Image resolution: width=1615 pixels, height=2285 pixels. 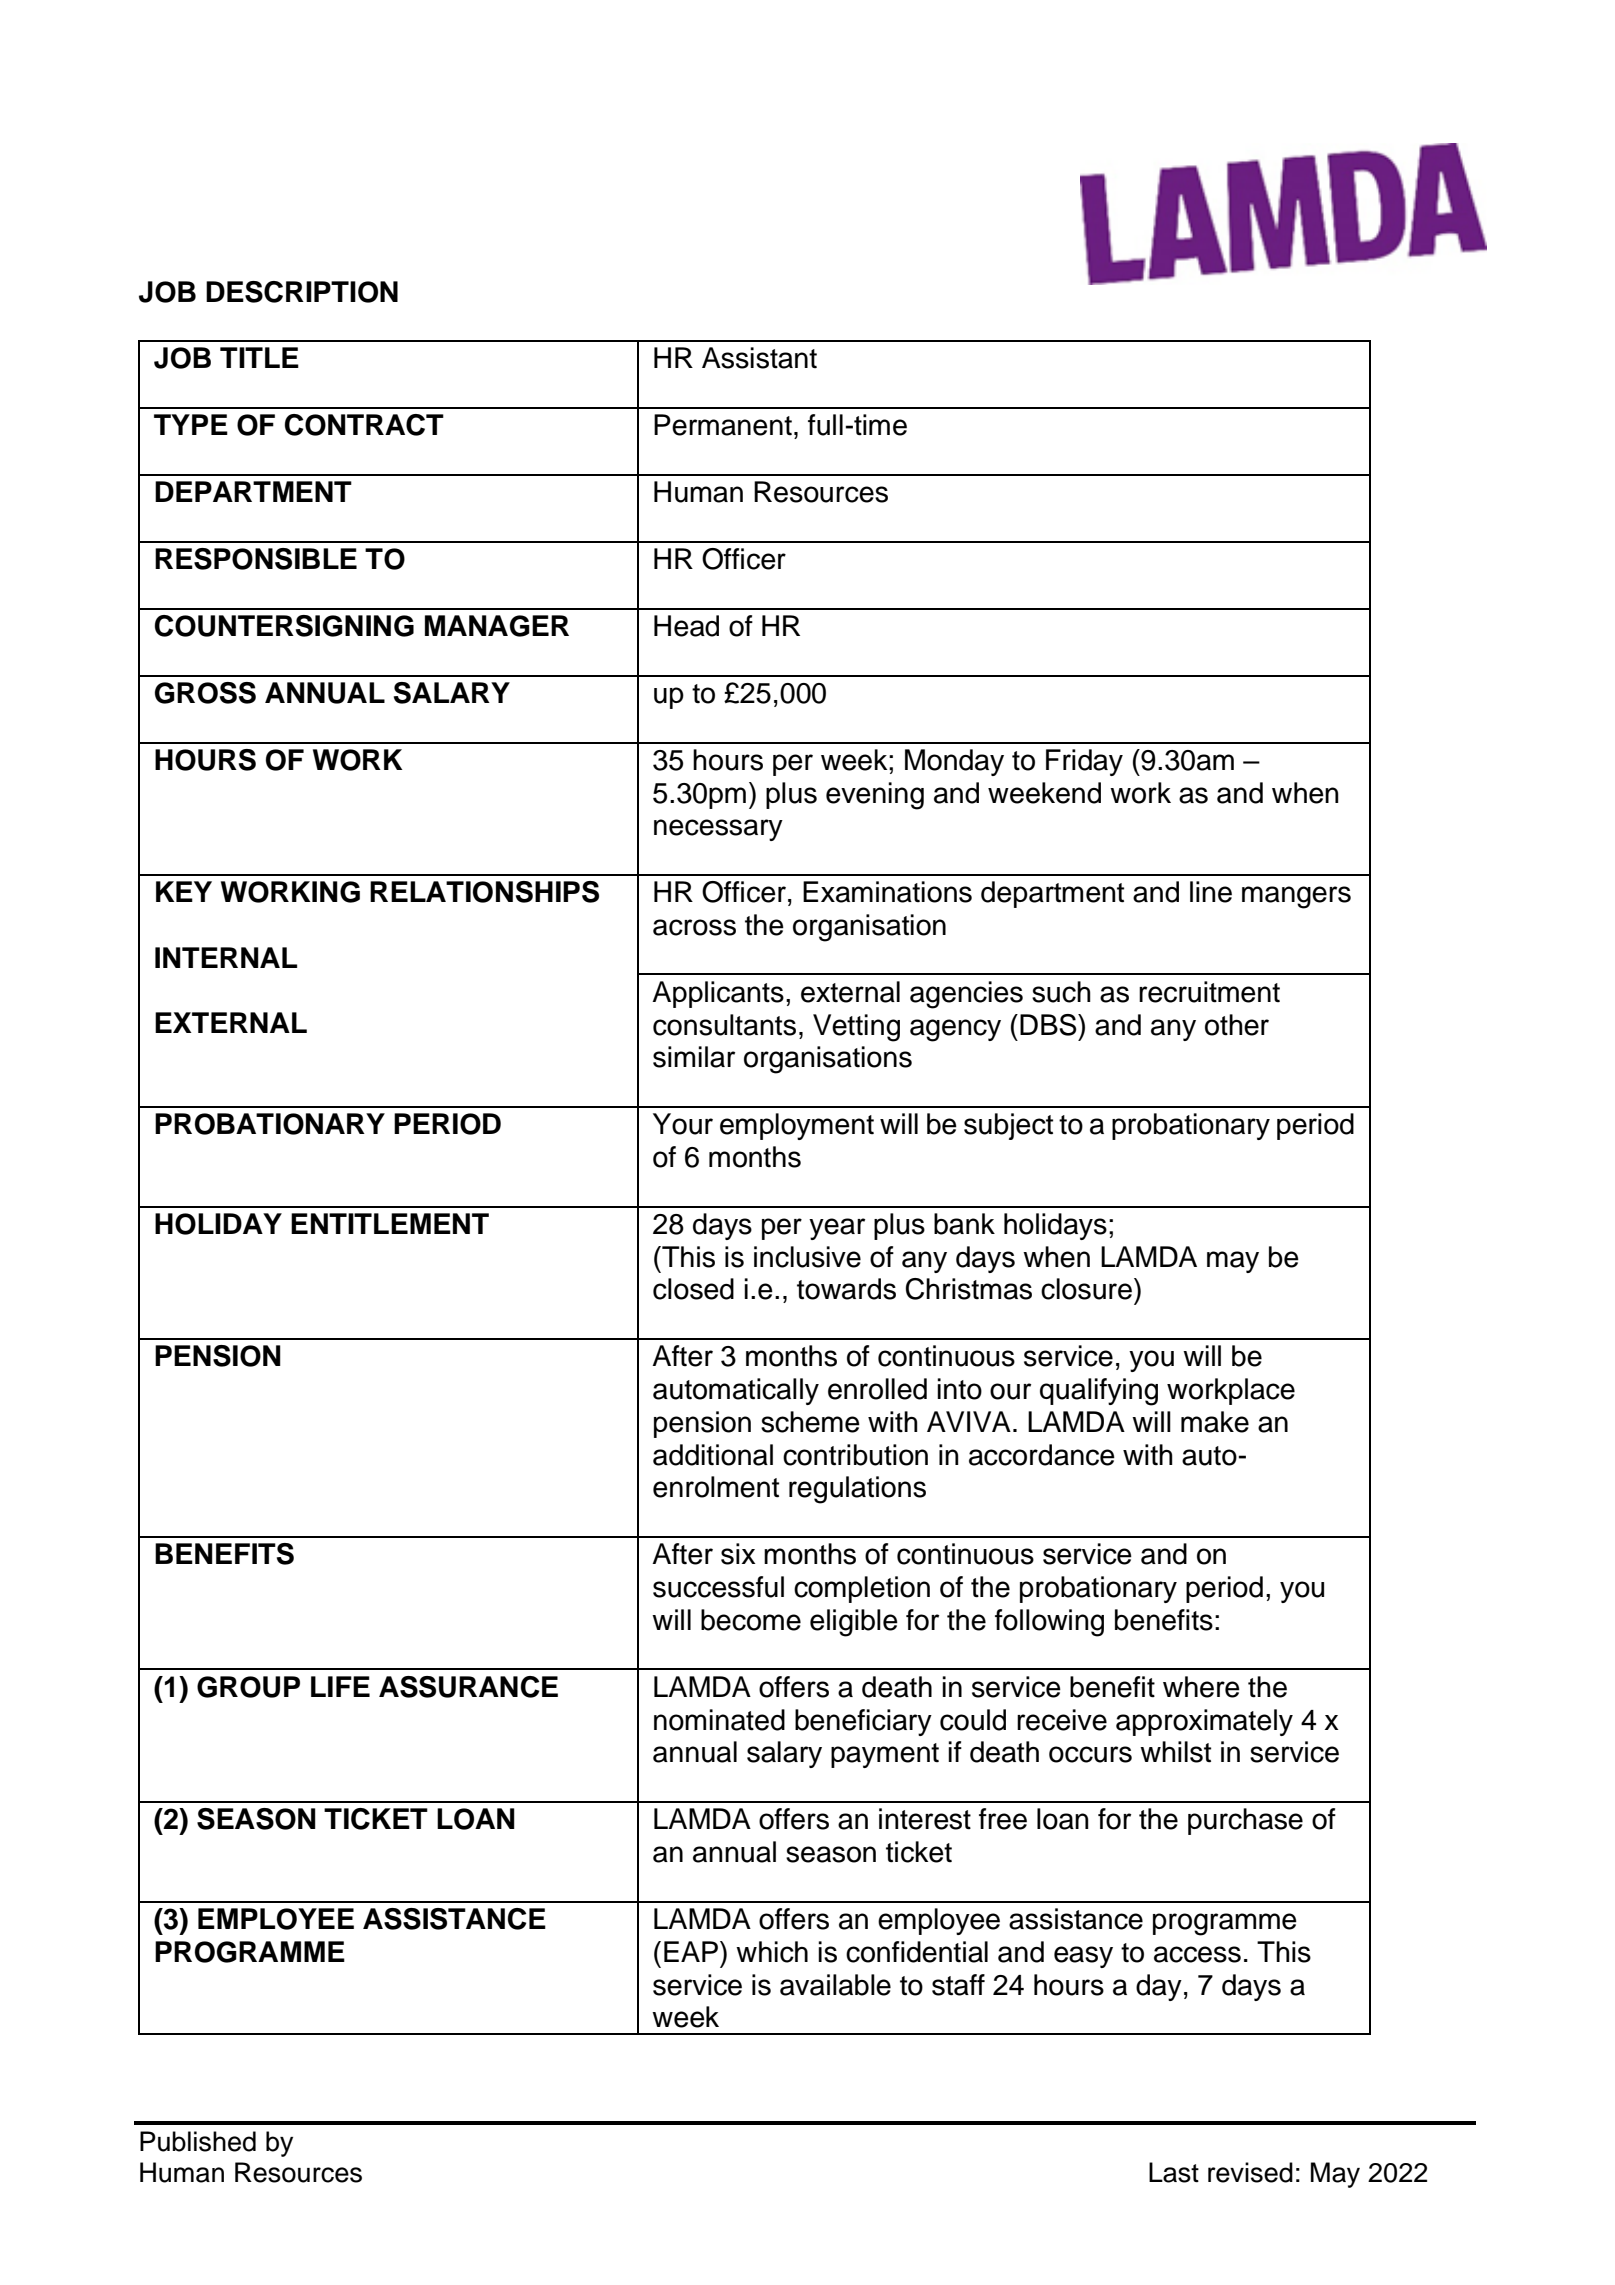 I want to click on make, so click(x=1215, y=1422).
